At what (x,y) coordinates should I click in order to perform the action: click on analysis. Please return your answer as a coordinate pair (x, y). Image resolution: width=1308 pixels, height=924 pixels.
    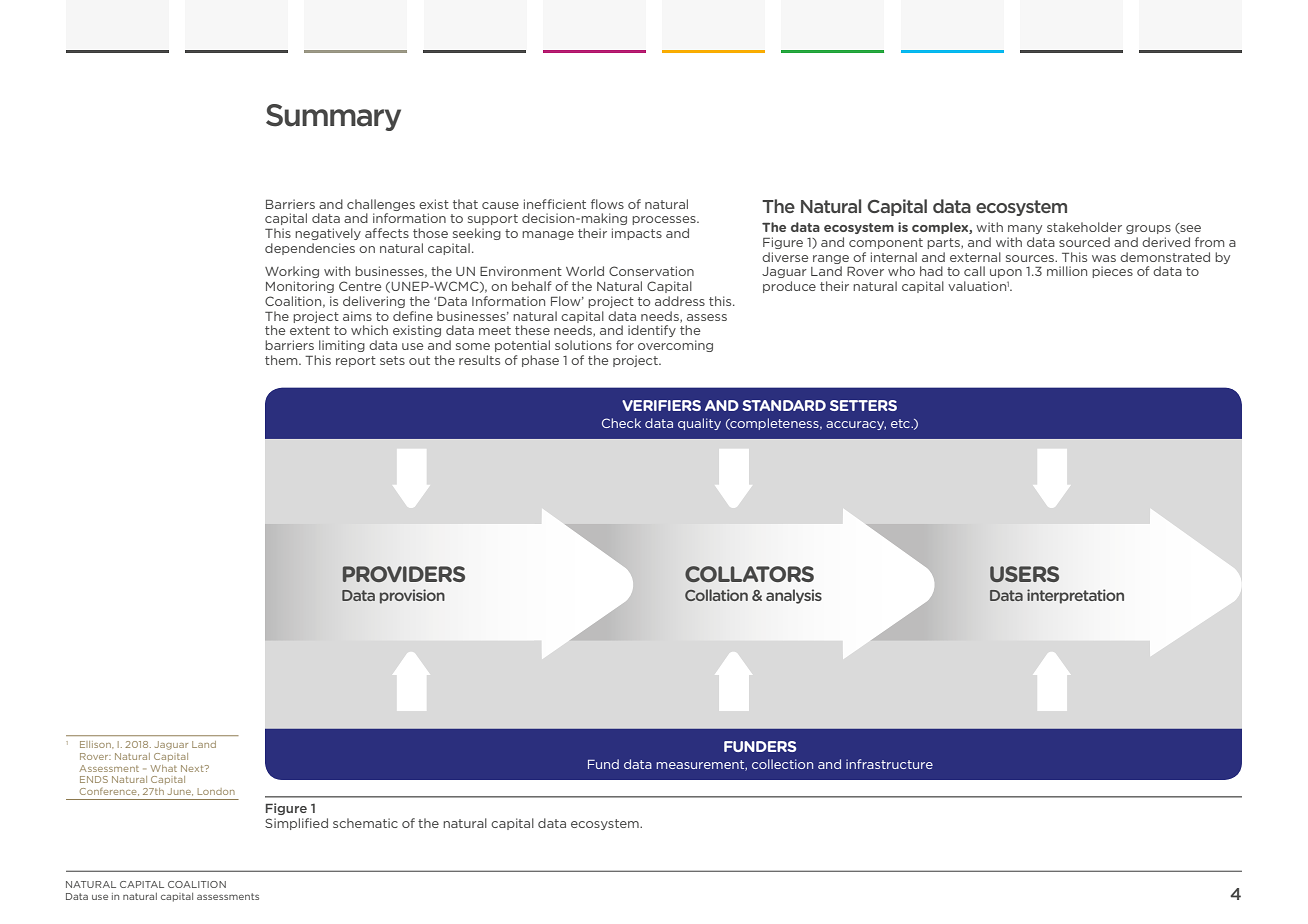
    Looking at the image, I should click on (794, 596).
